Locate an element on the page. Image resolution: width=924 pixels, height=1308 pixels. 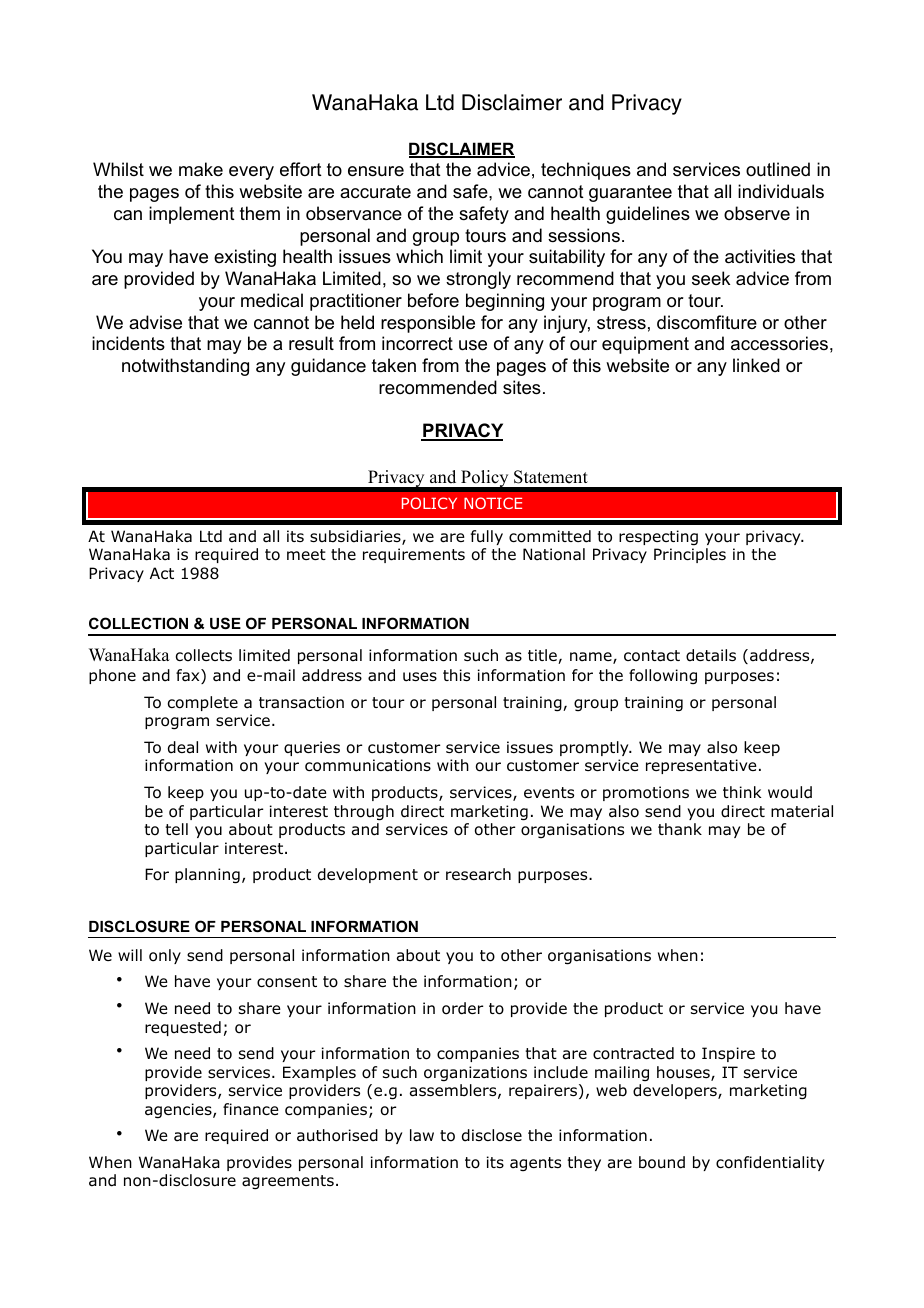
implement is located at coordinates (192, 215).
